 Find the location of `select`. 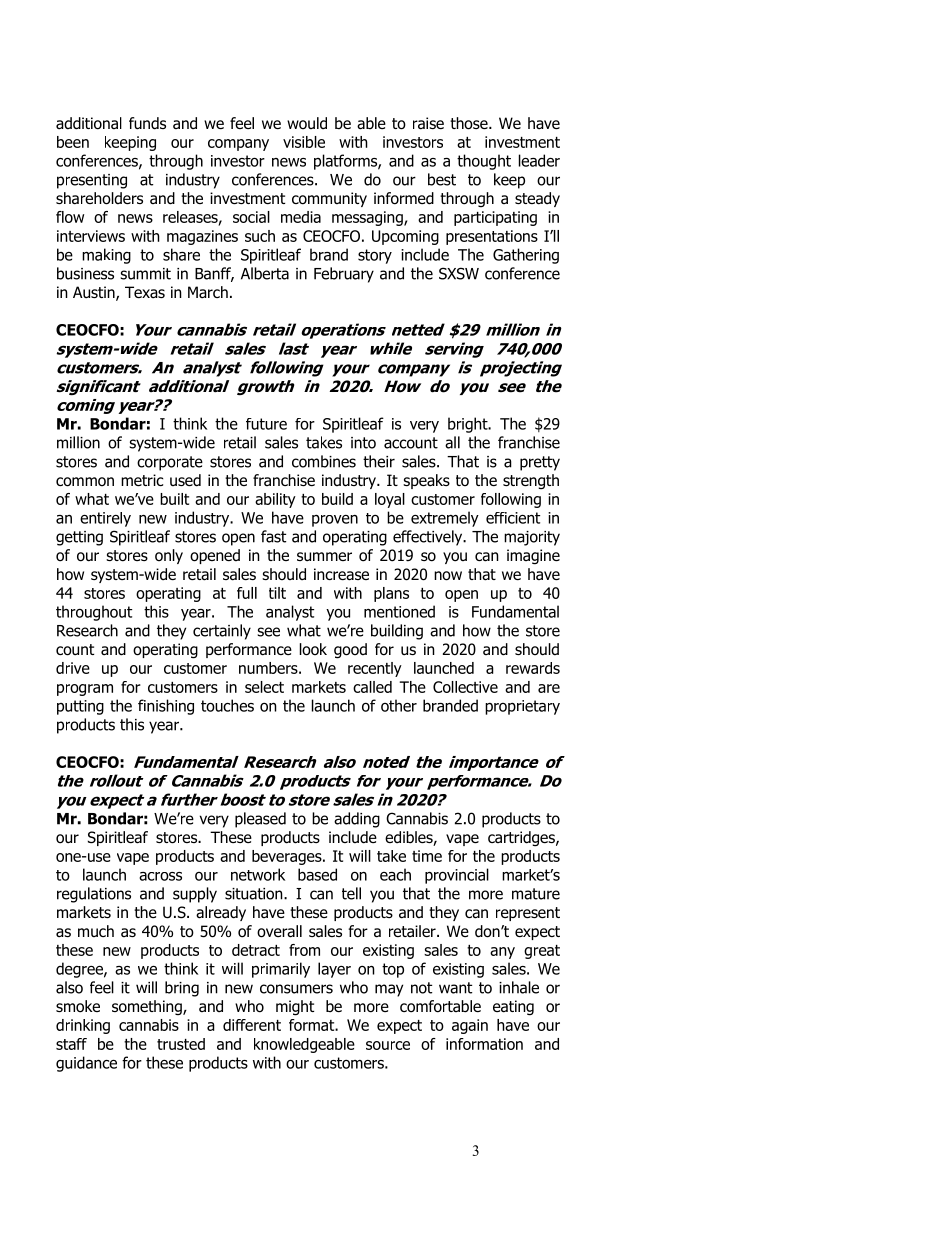

select is located at coordinates (264, 687).
